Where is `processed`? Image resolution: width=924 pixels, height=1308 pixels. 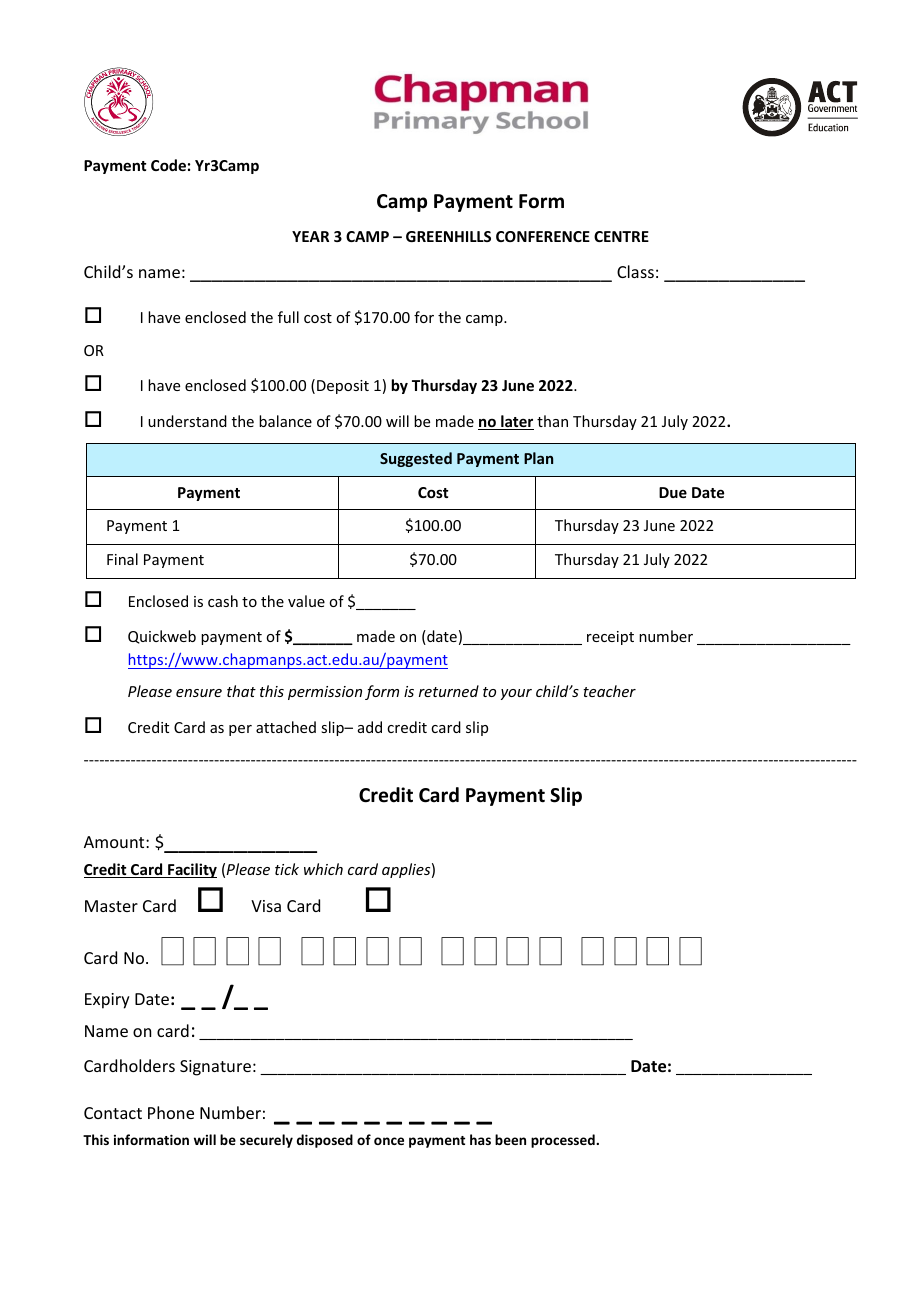 processed is located at coordinates (564, 1141).
